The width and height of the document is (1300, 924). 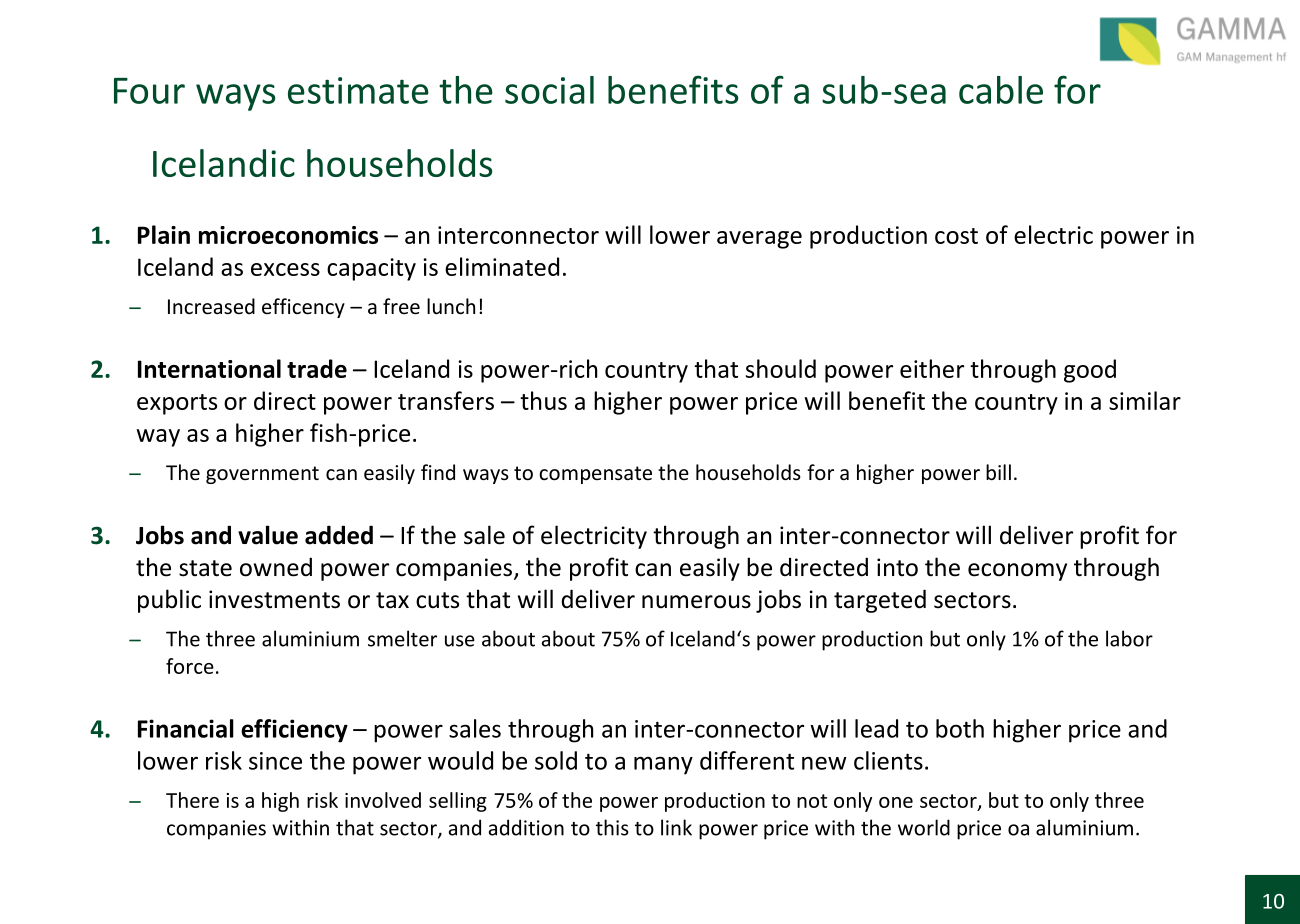 I want to click on There, so click(x=192, y=800).
